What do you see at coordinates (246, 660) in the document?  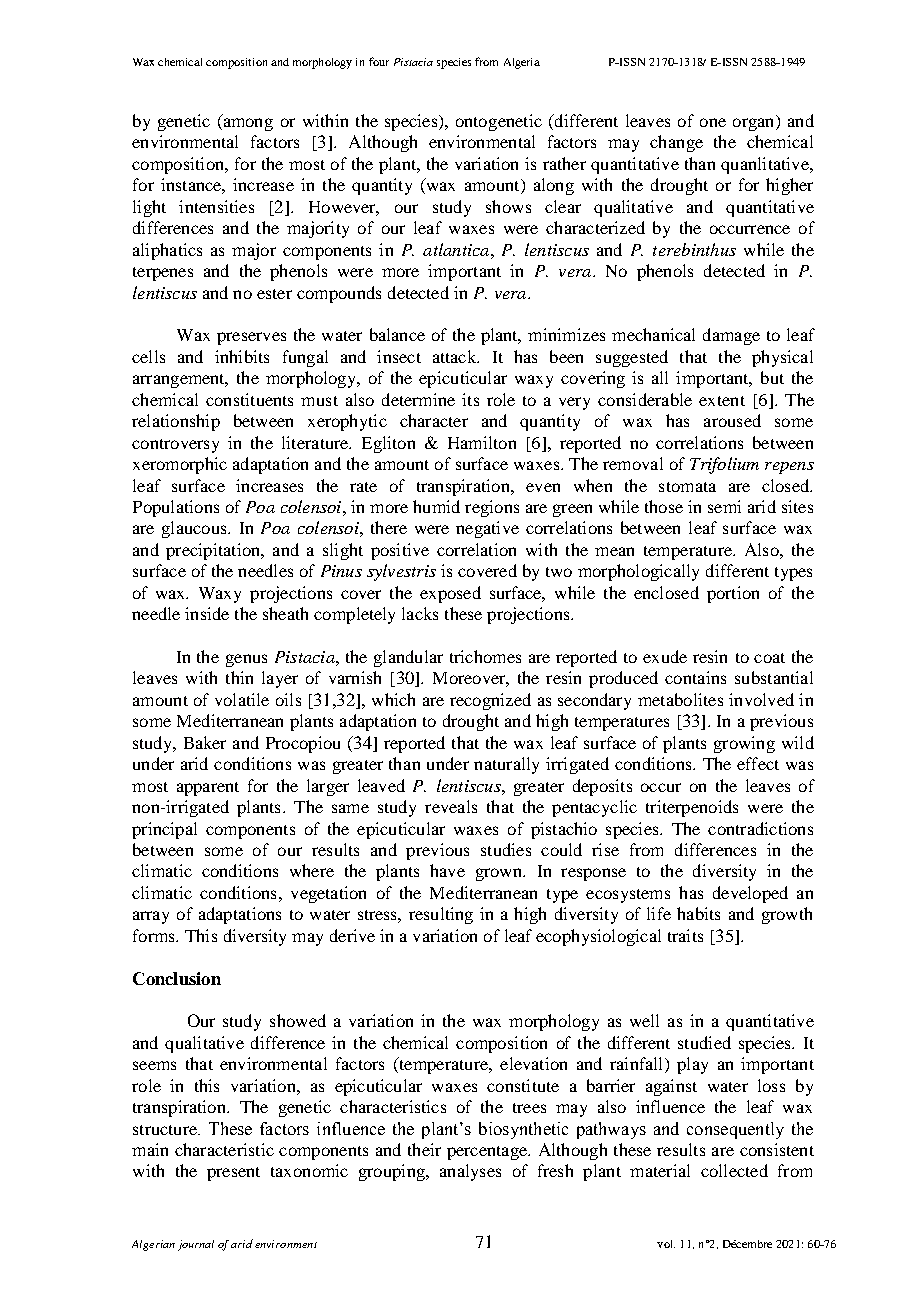 I see `genus` at bounding box center [246, 660].
